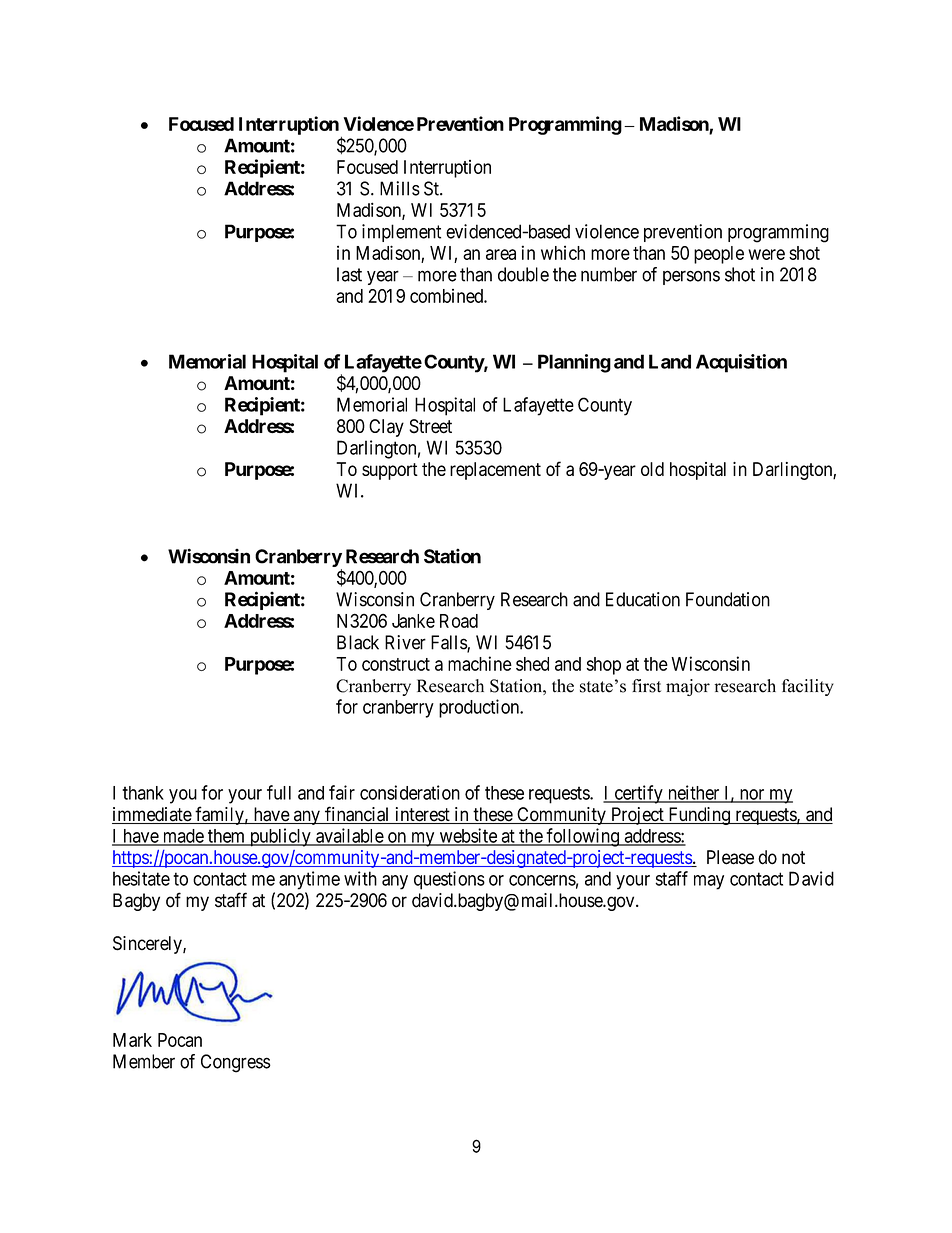 The width and height of the image is (952, 1233). What do you see at coordinates (349, 274) in the image?
I see `last` at bounding box center [349, 274].
